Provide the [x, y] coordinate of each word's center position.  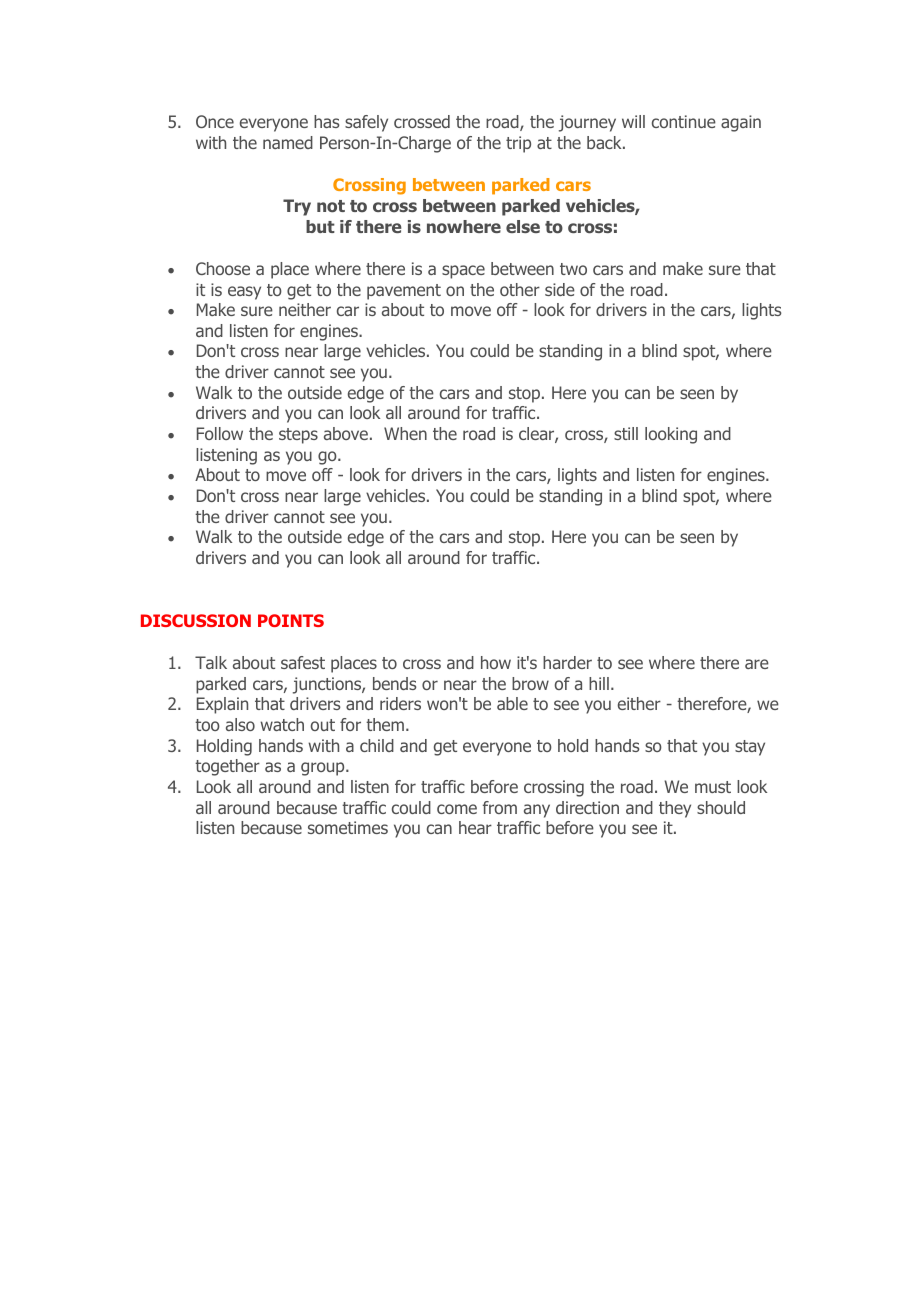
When [405, 433]
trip [518, 144]
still [626, 433]
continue [684, 121]
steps [298, 436]
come [457, 809]
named [288, 142]
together [227, 767]
